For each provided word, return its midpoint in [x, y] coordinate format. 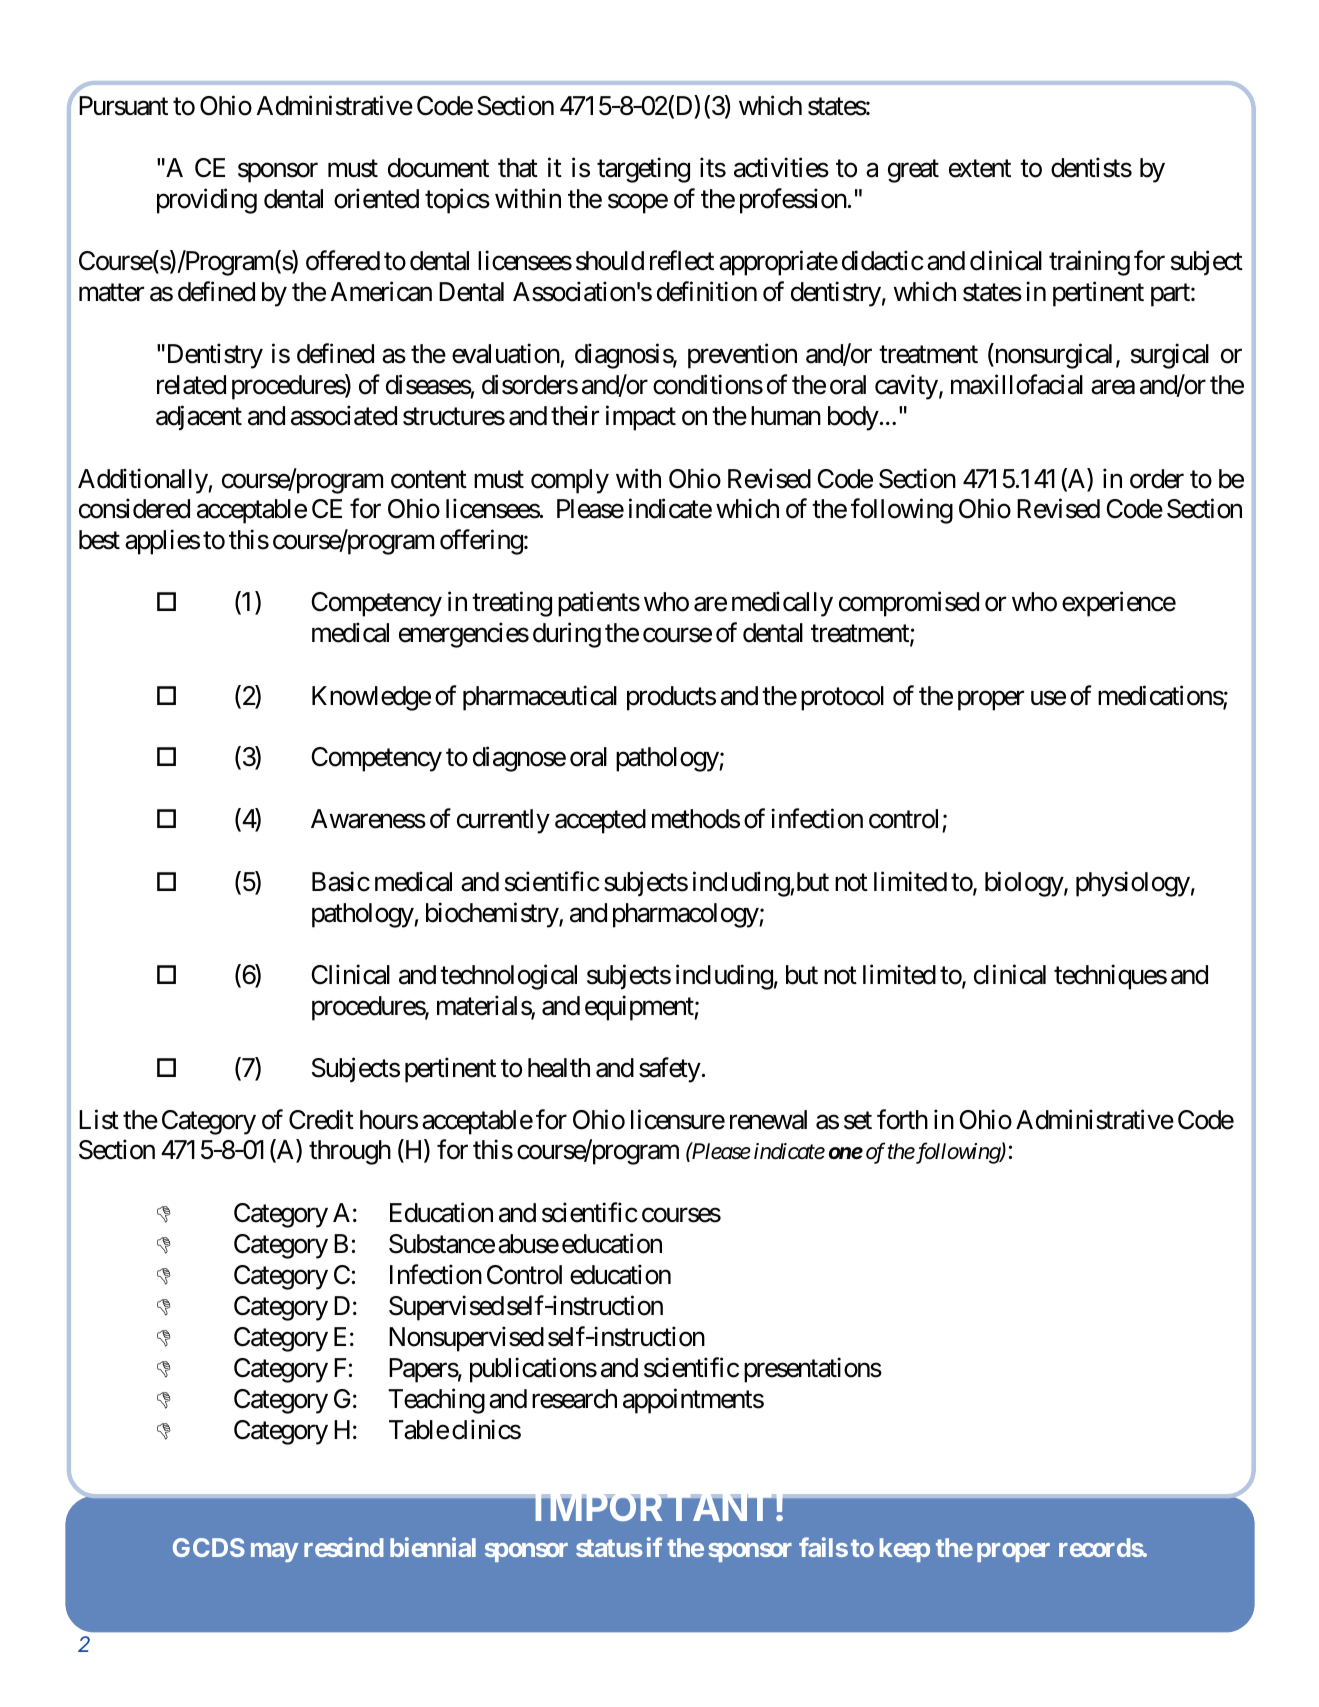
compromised [909, 604]
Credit [321, 1119]
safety [670, 1070]
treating [512, 604]
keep [905, 1550]
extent [980, 169]
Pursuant [123, 106]
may [275, 1552]
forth [902, 1119]
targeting [643, 170]
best [99, 540]
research [574, 1399]
